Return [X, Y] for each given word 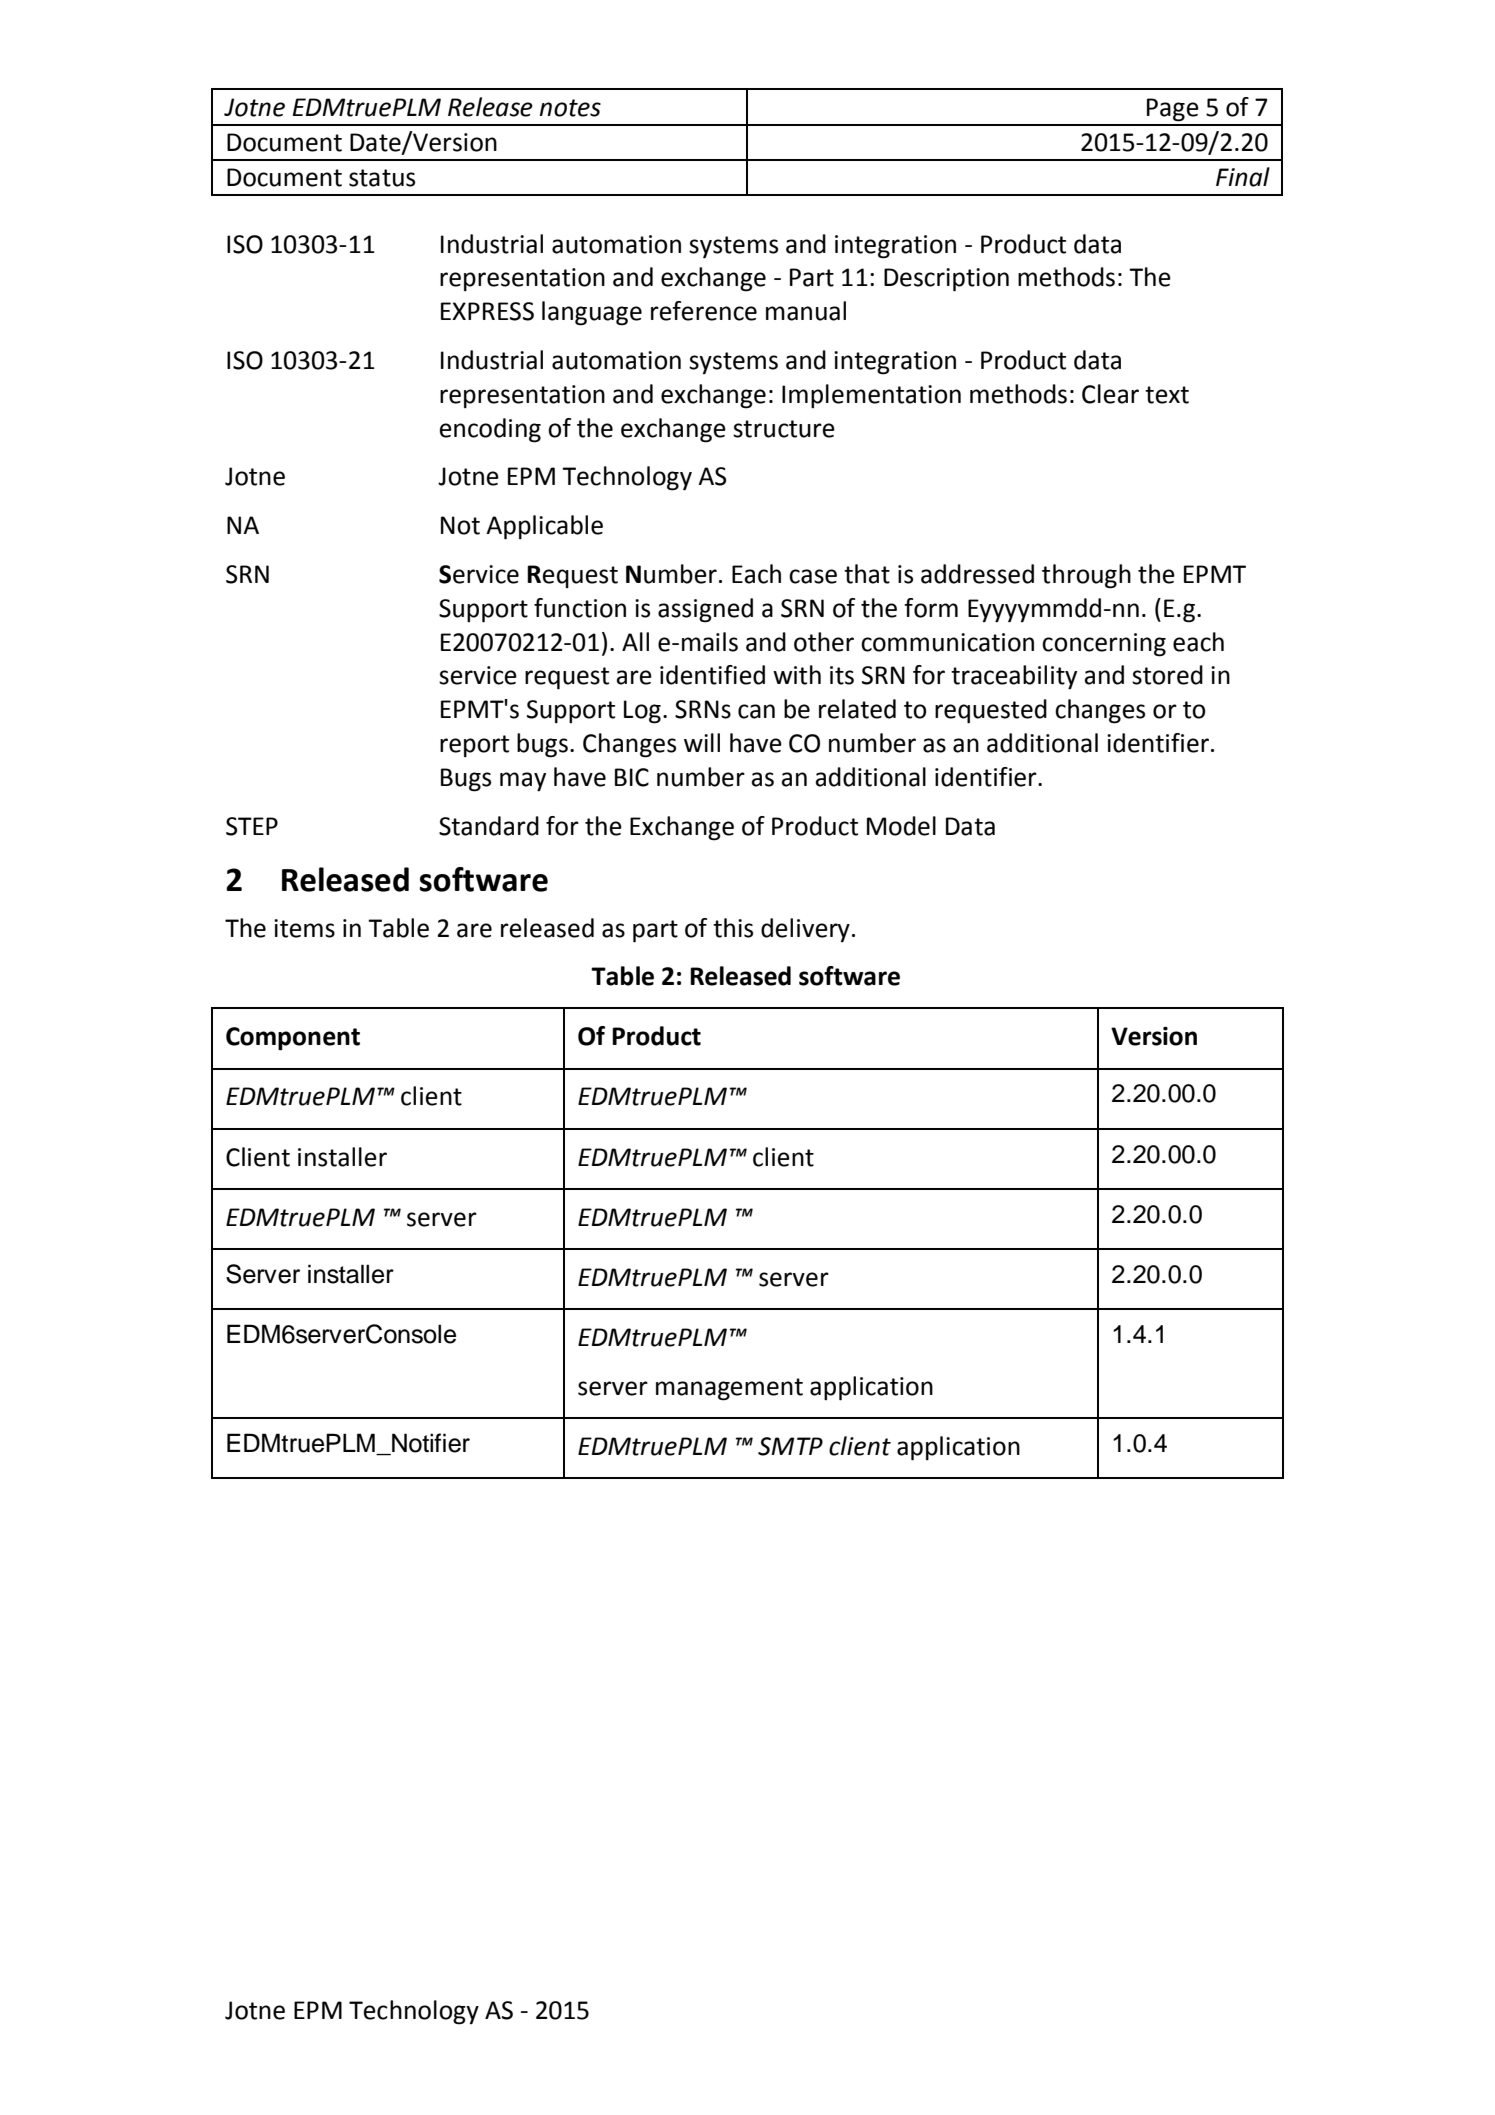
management [729, 1389]
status [382, 178]
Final [1243, 177]
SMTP [790, 1446]
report [474, 746]
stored [1167, 675]
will [702, 742]
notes [570, 108]
